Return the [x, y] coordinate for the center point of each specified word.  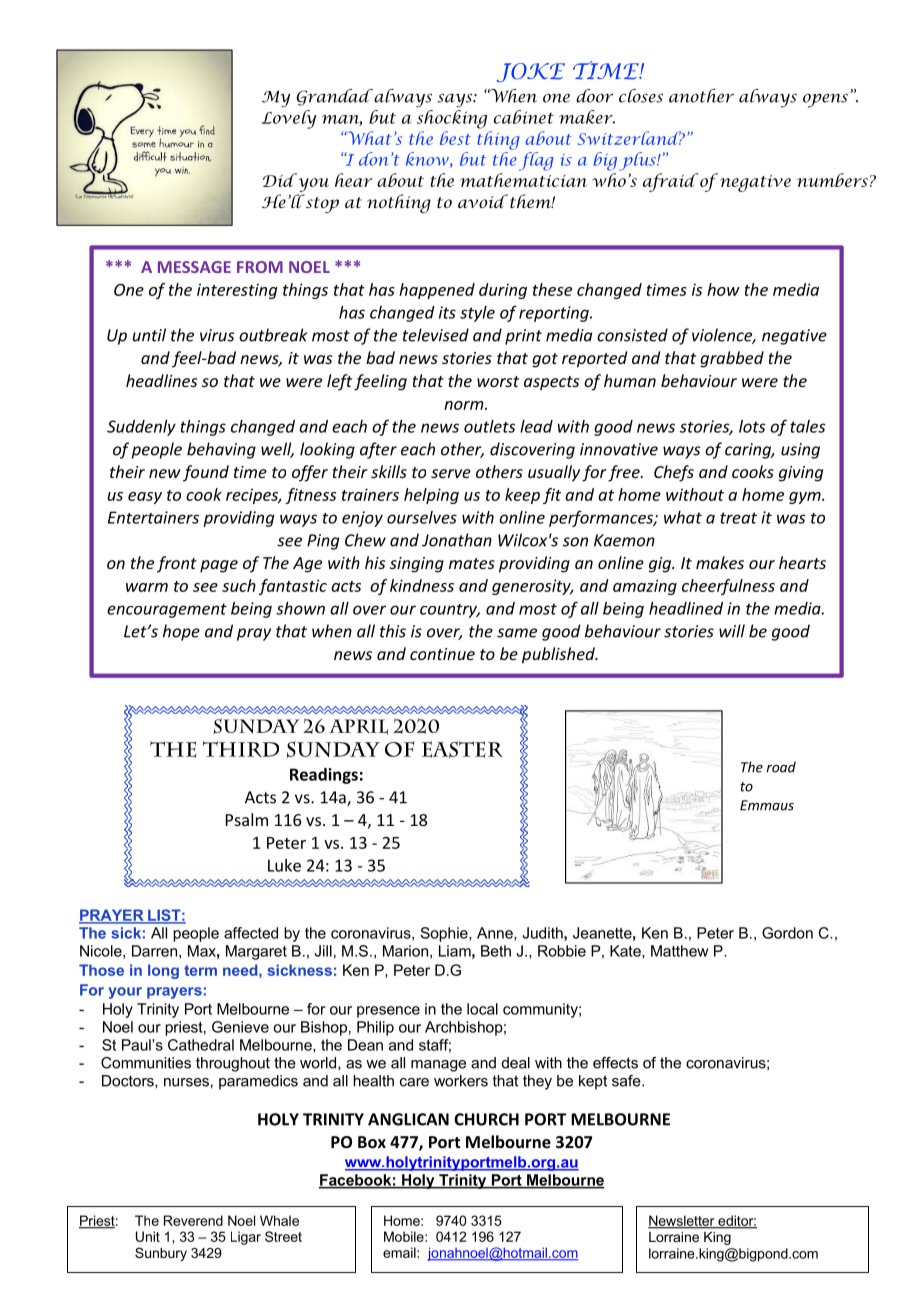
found [206, 473]
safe [627, 1081]
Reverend [193, 1220]
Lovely [288, 119]
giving [801, 474]
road [781, 767]
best [455, 138]
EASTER [462, 750]
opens [825, 100]
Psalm [247, 819]
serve [451, 473]
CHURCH [486, 1119]
